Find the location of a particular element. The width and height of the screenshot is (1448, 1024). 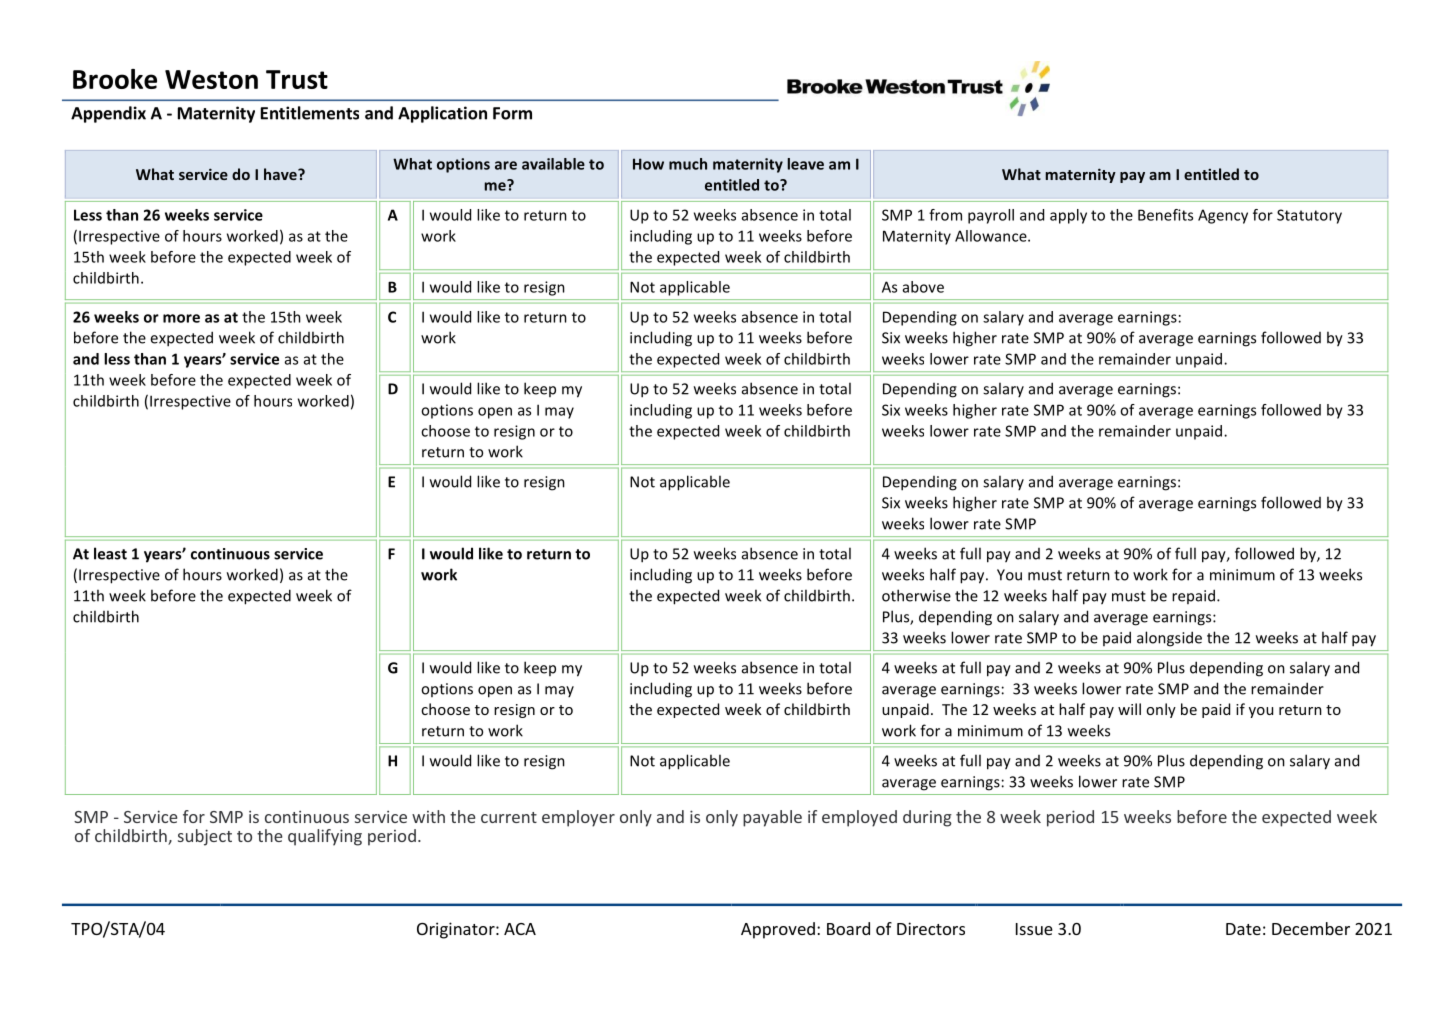

Agency is located at coordinates (1223, 216).
